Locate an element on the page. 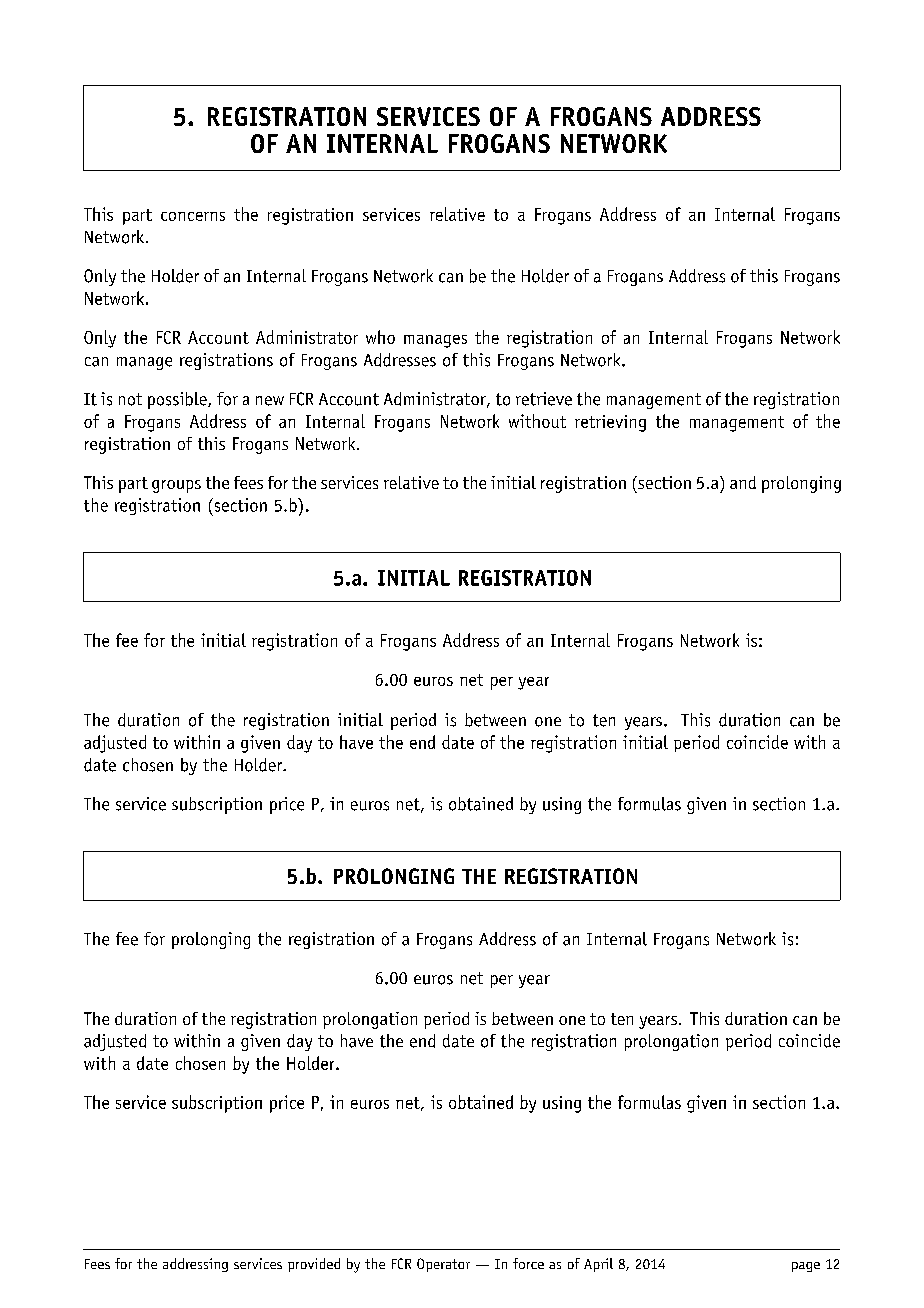 Image resolution: width=924 pixels, height=1308 pixels. concerns is located at coordinates (193, 216).
